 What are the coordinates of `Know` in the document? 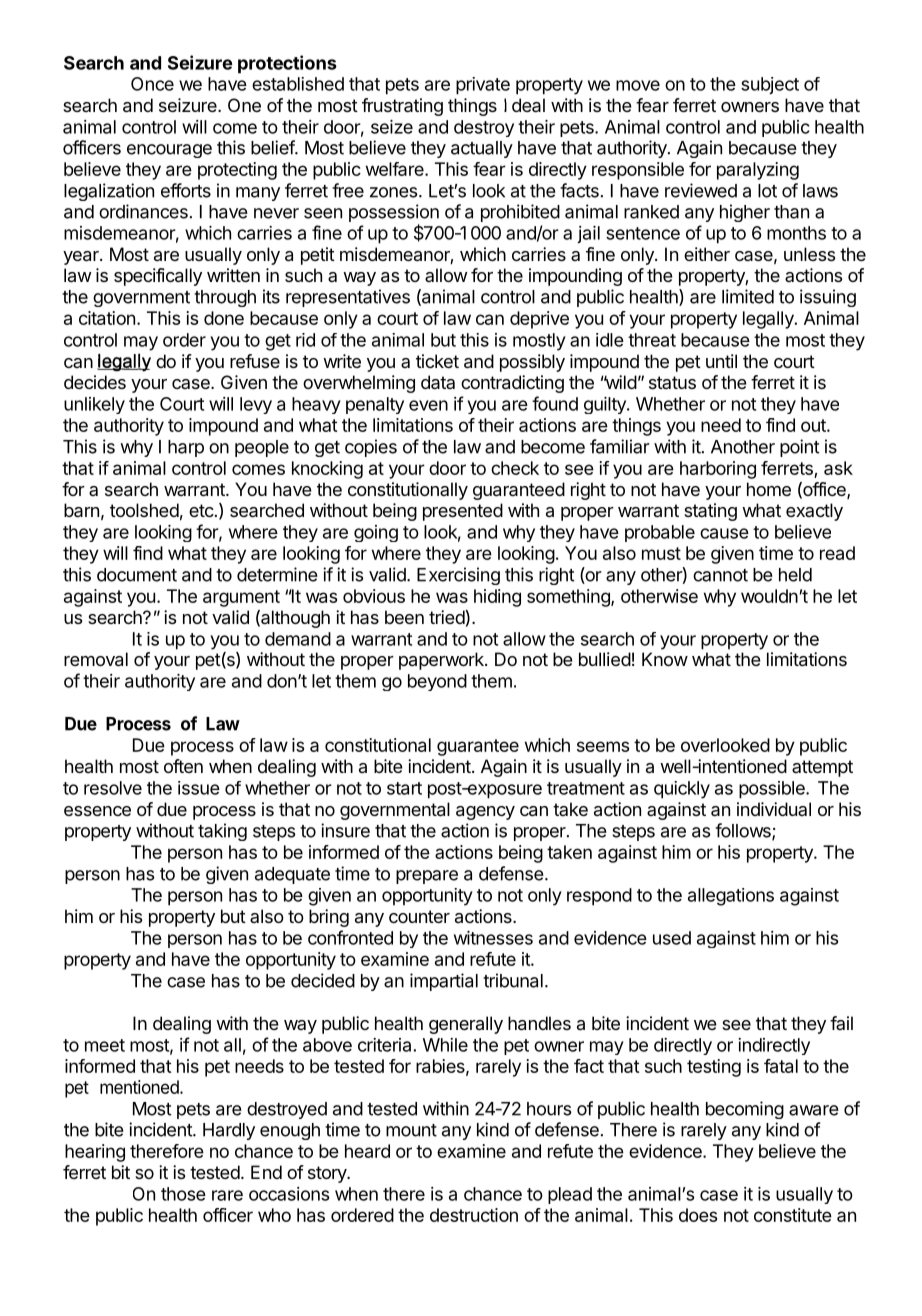 It's located at (665, 659).
